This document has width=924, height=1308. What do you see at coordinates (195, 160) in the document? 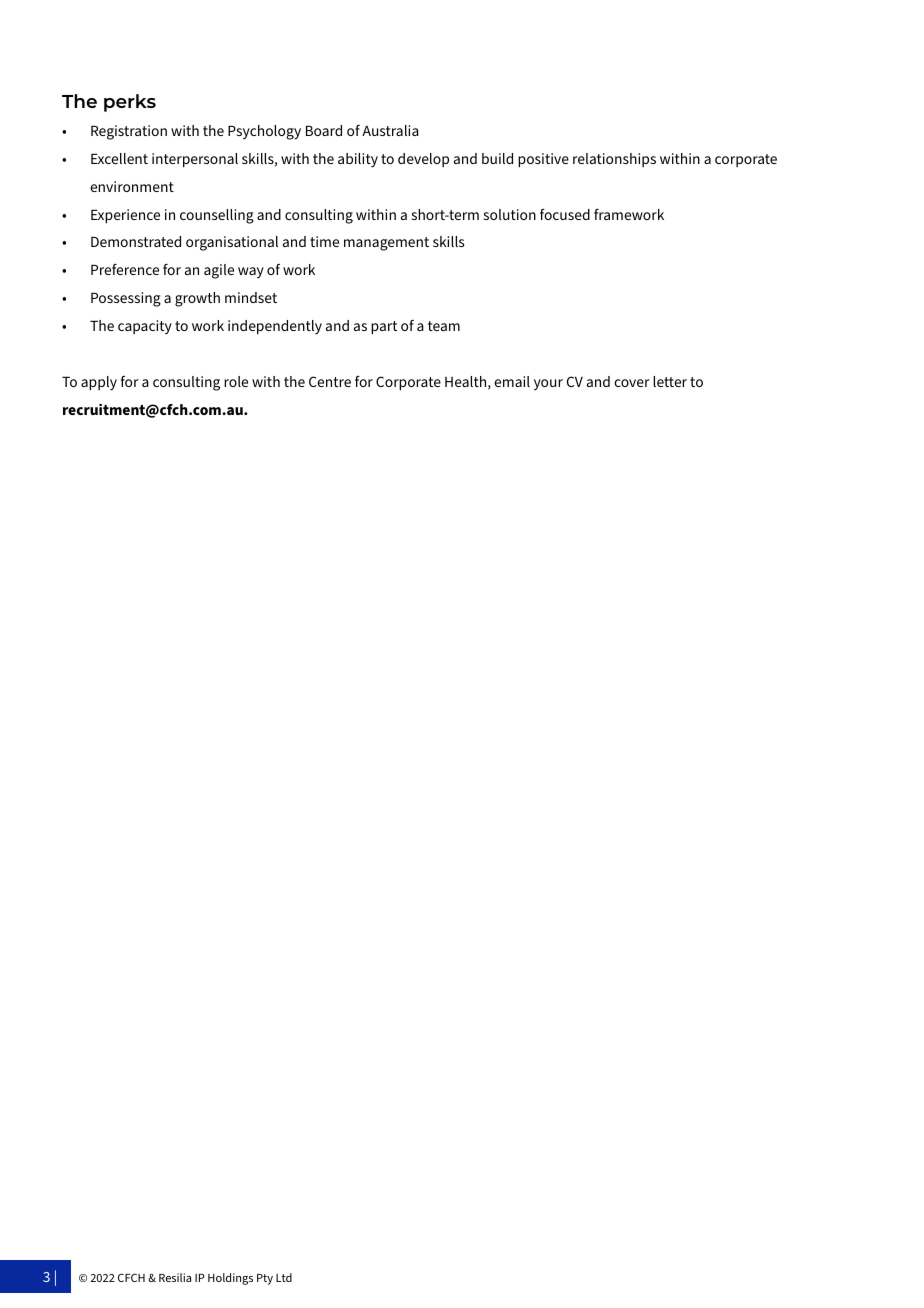
I see `interpersonal` at bounding box center [195, 160].
